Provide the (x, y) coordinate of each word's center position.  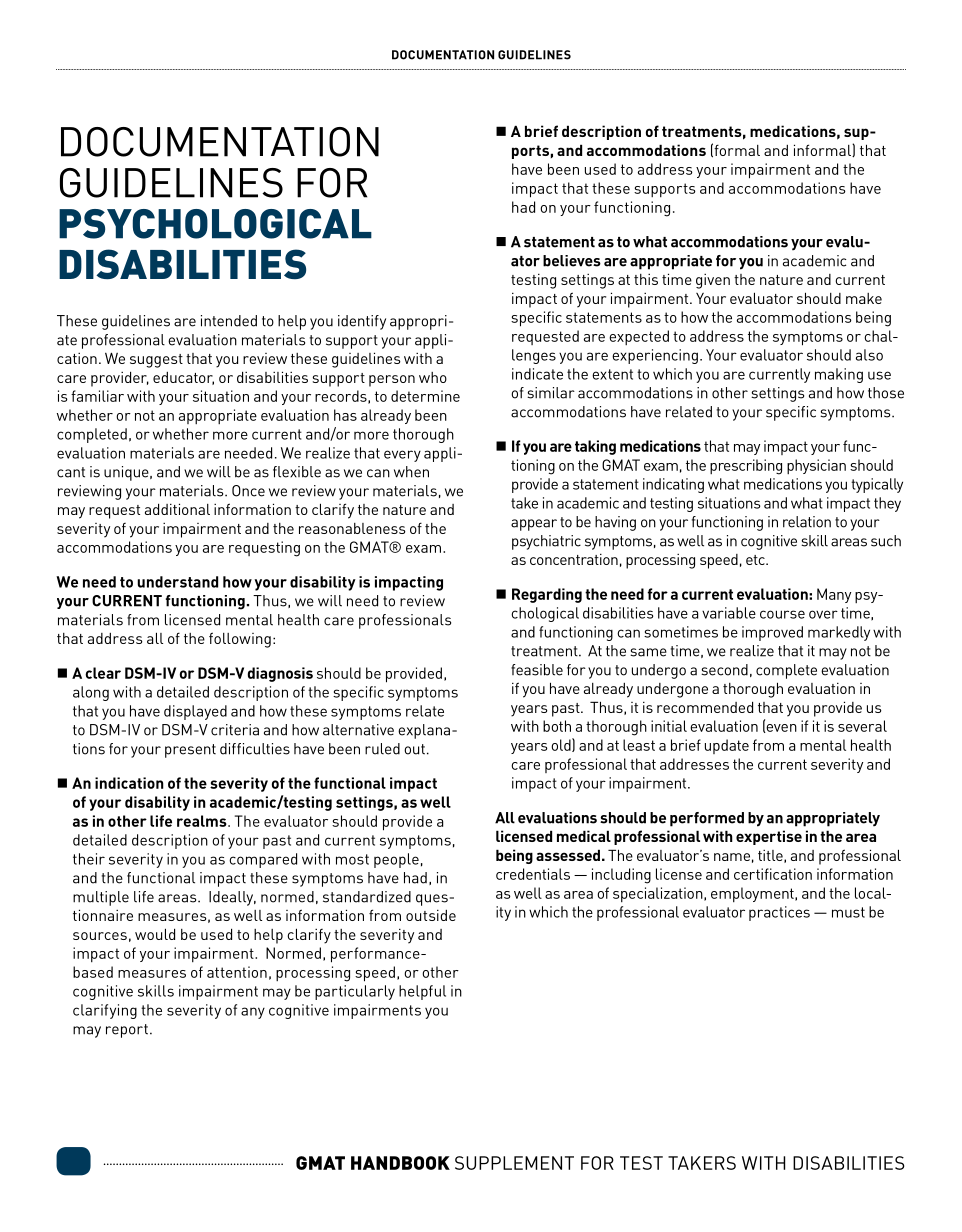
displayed (195, 712)
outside (431, 915)
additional (177, 509)
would (155, 934)
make (864, 298)
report (127, 1031)
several (862, 726)
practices (779, 913)
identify (362, 322)
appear (534, 525)
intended (229, 321)
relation (807, 522)
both (557, 726)
